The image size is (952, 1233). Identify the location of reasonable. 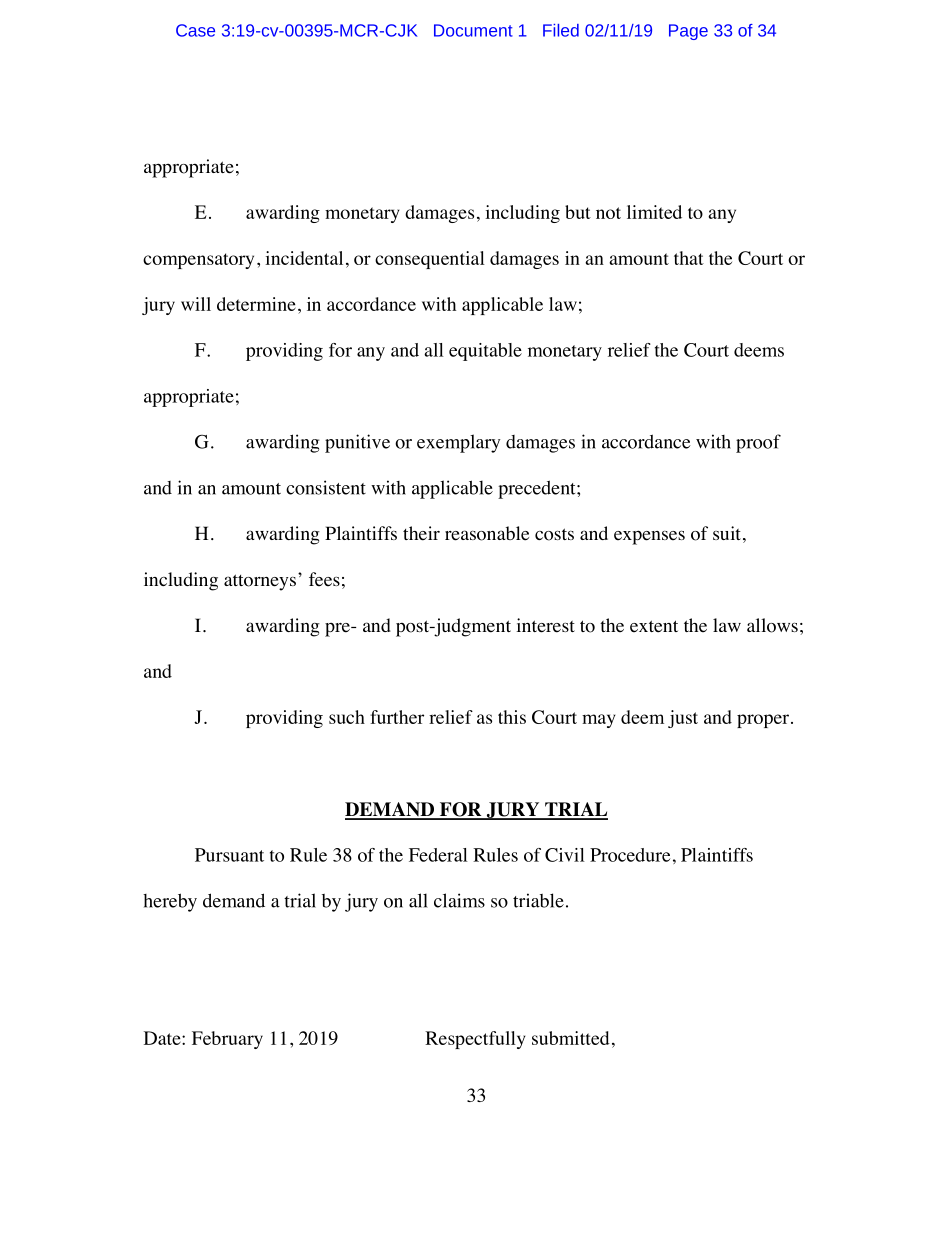
(487, 533).
